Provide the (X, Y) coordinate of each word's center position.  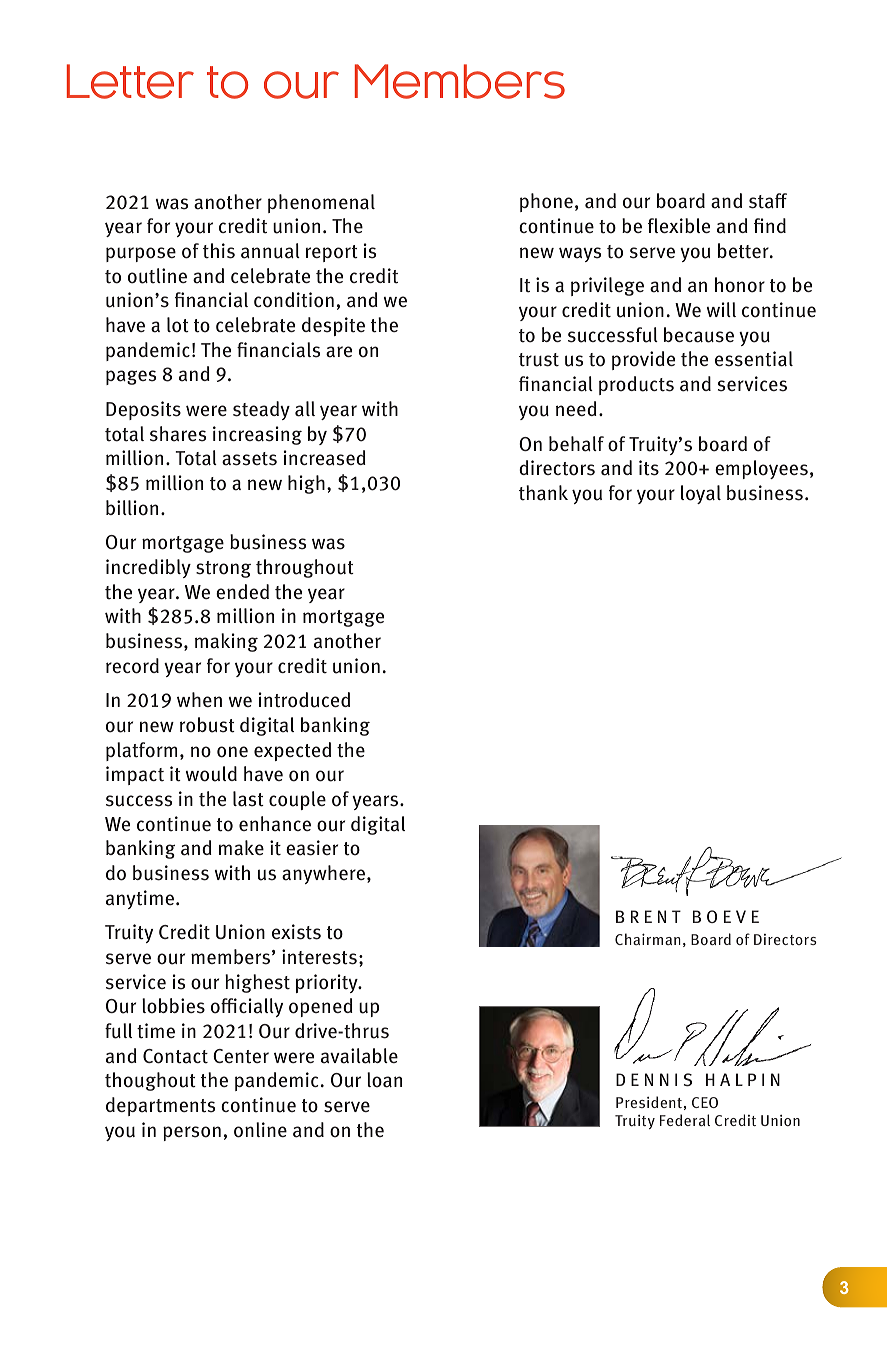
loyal (701, 494)
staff (768, 201)
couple (297, 800)
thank (543, 493)
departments (160, 1106)
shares (178, 434)
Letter (130, 81)
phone (546, 202)
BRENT (648, 916)
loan (384, 1080)
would (211, 774)
